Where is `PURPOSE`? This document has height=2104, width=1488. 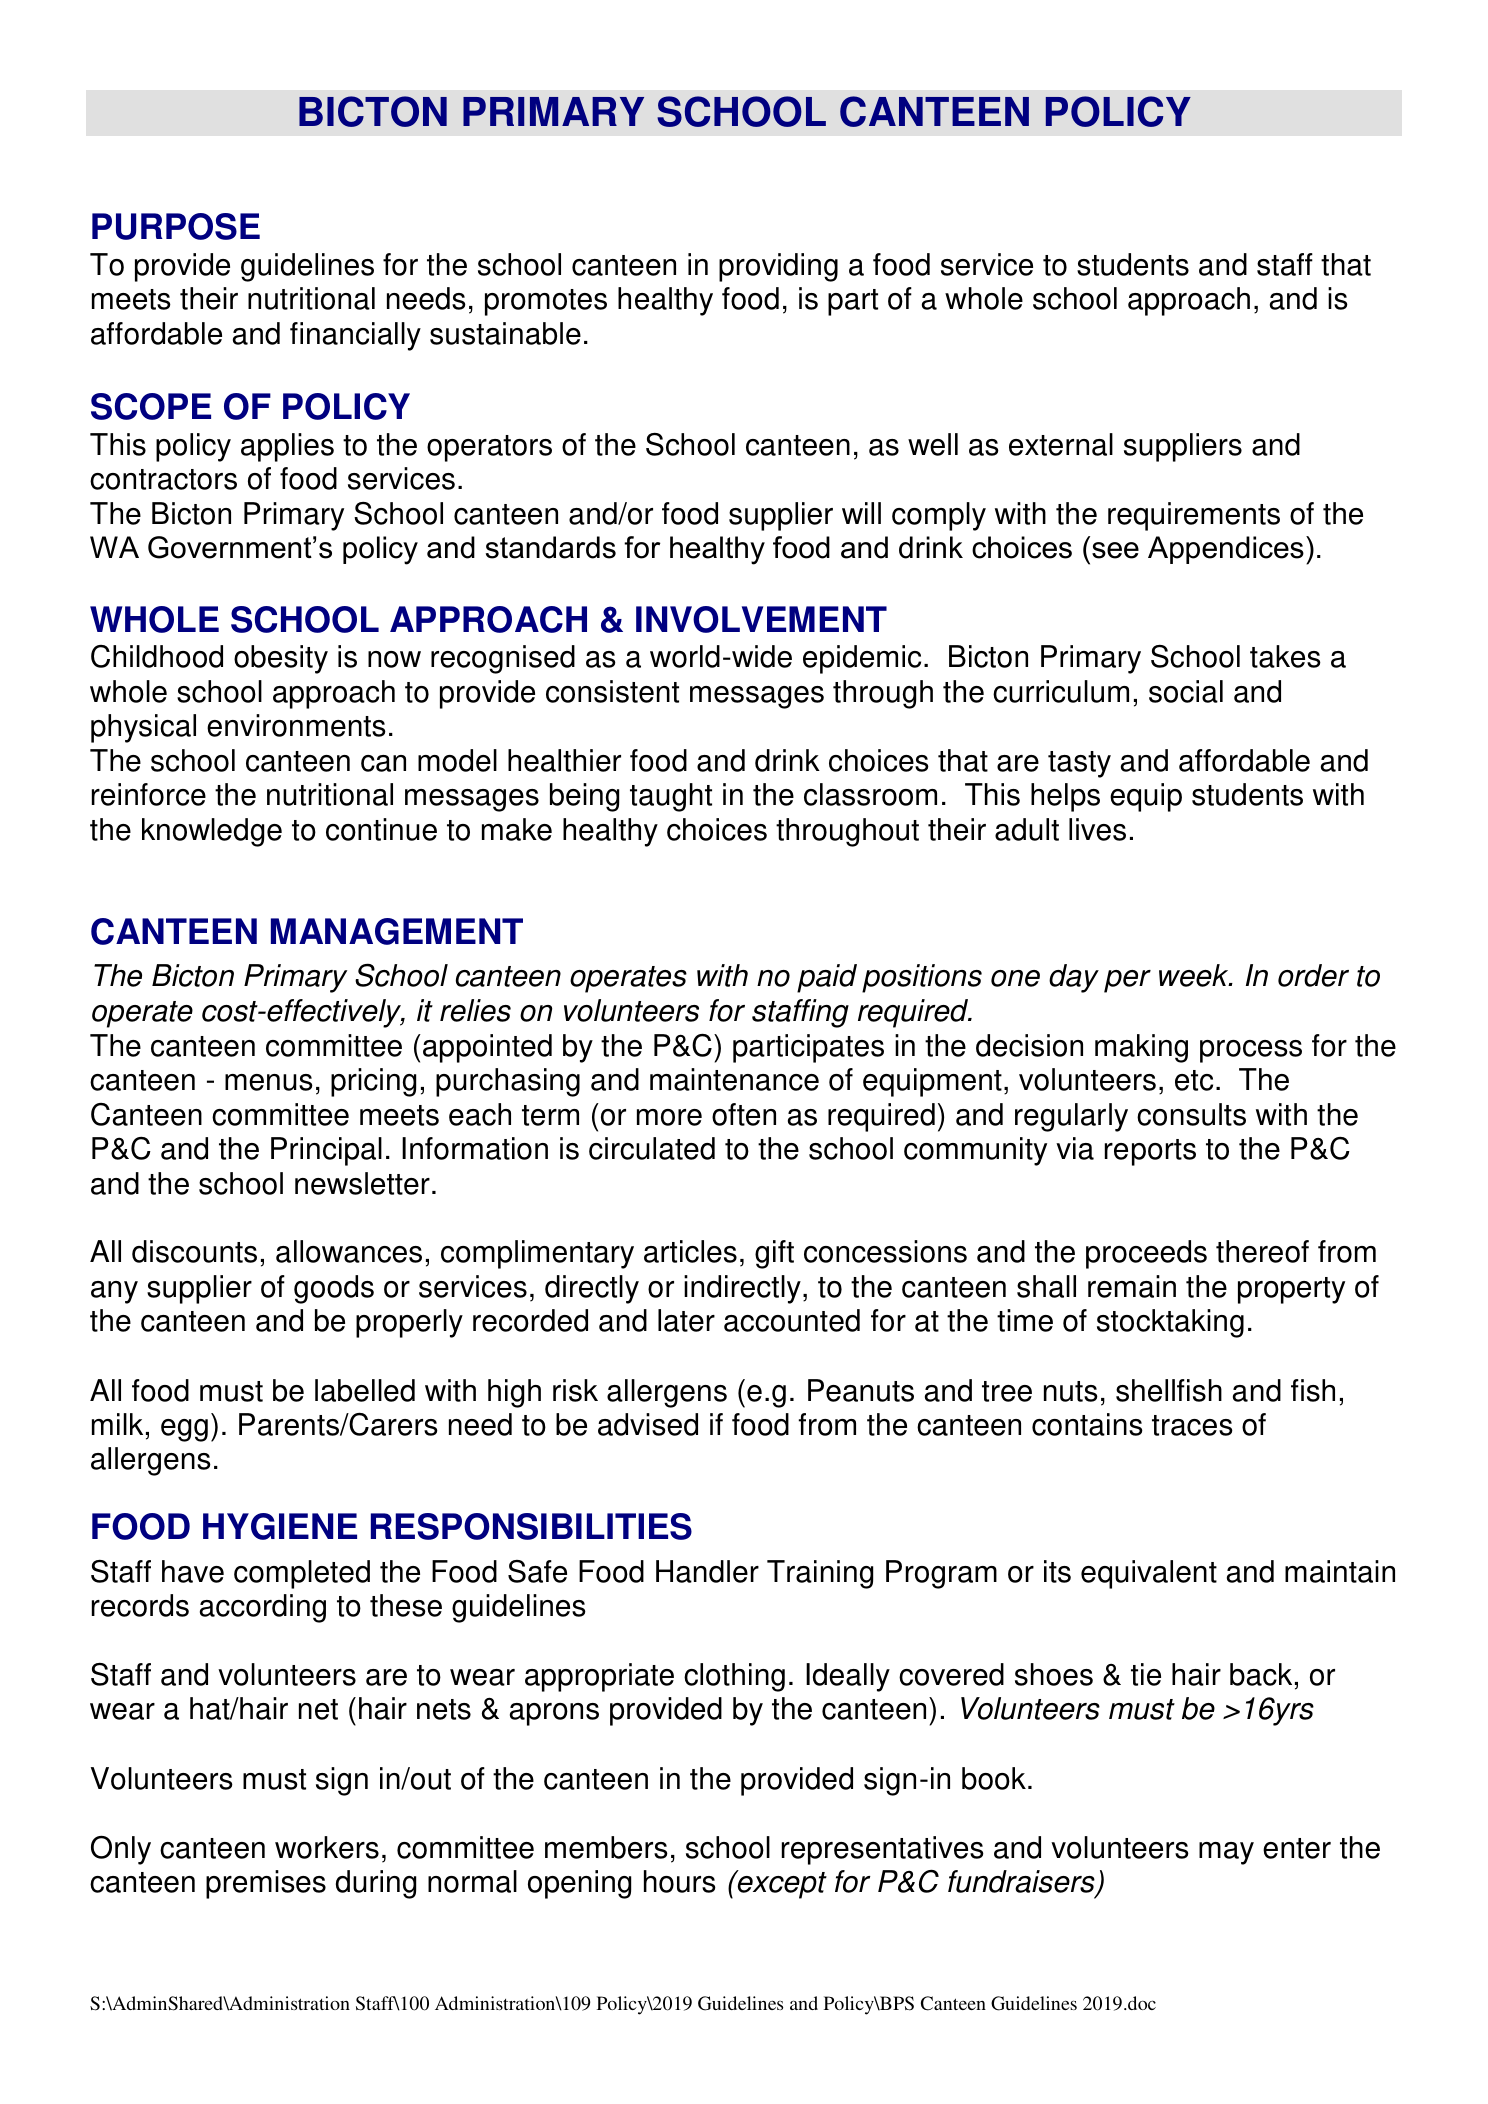 PURPOSE is located at coordinates (176, 226).
